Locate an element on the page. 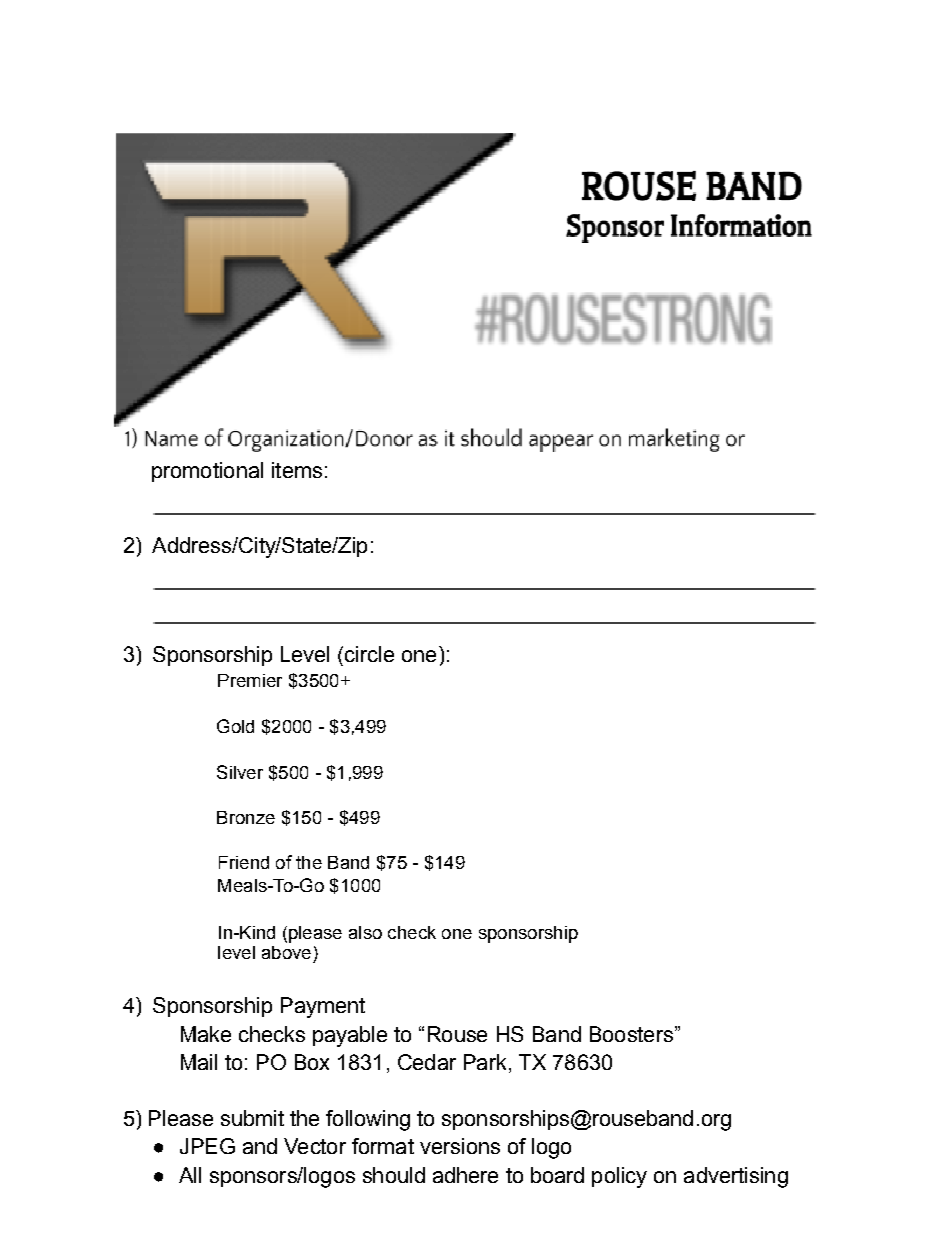  Gold is located at coordinates (235, 726).
